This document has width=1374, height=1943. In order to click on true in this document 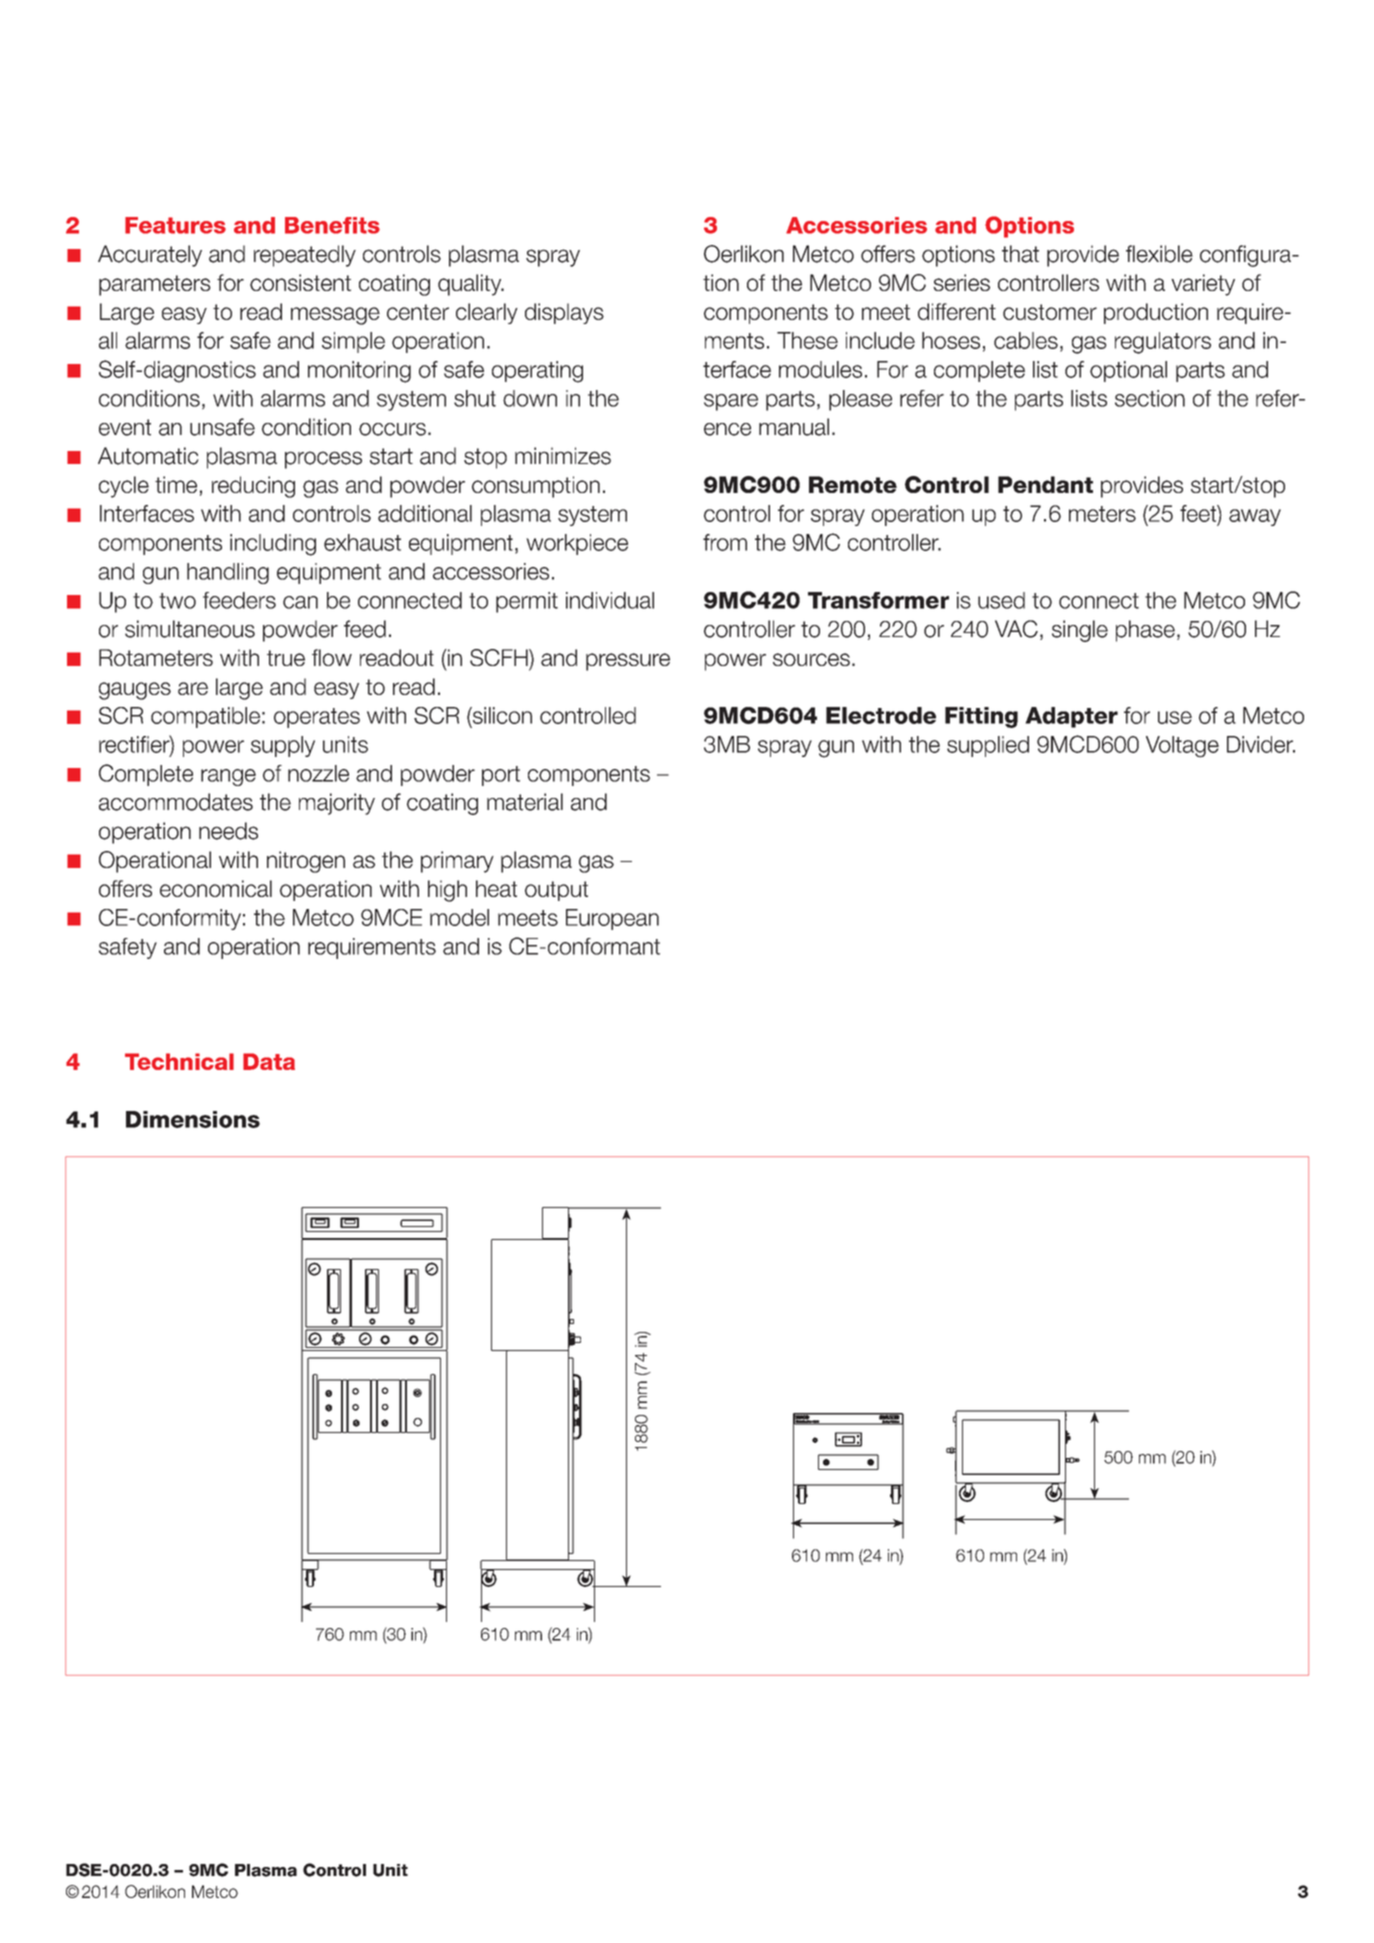, I will do `click(286, 658)`.
